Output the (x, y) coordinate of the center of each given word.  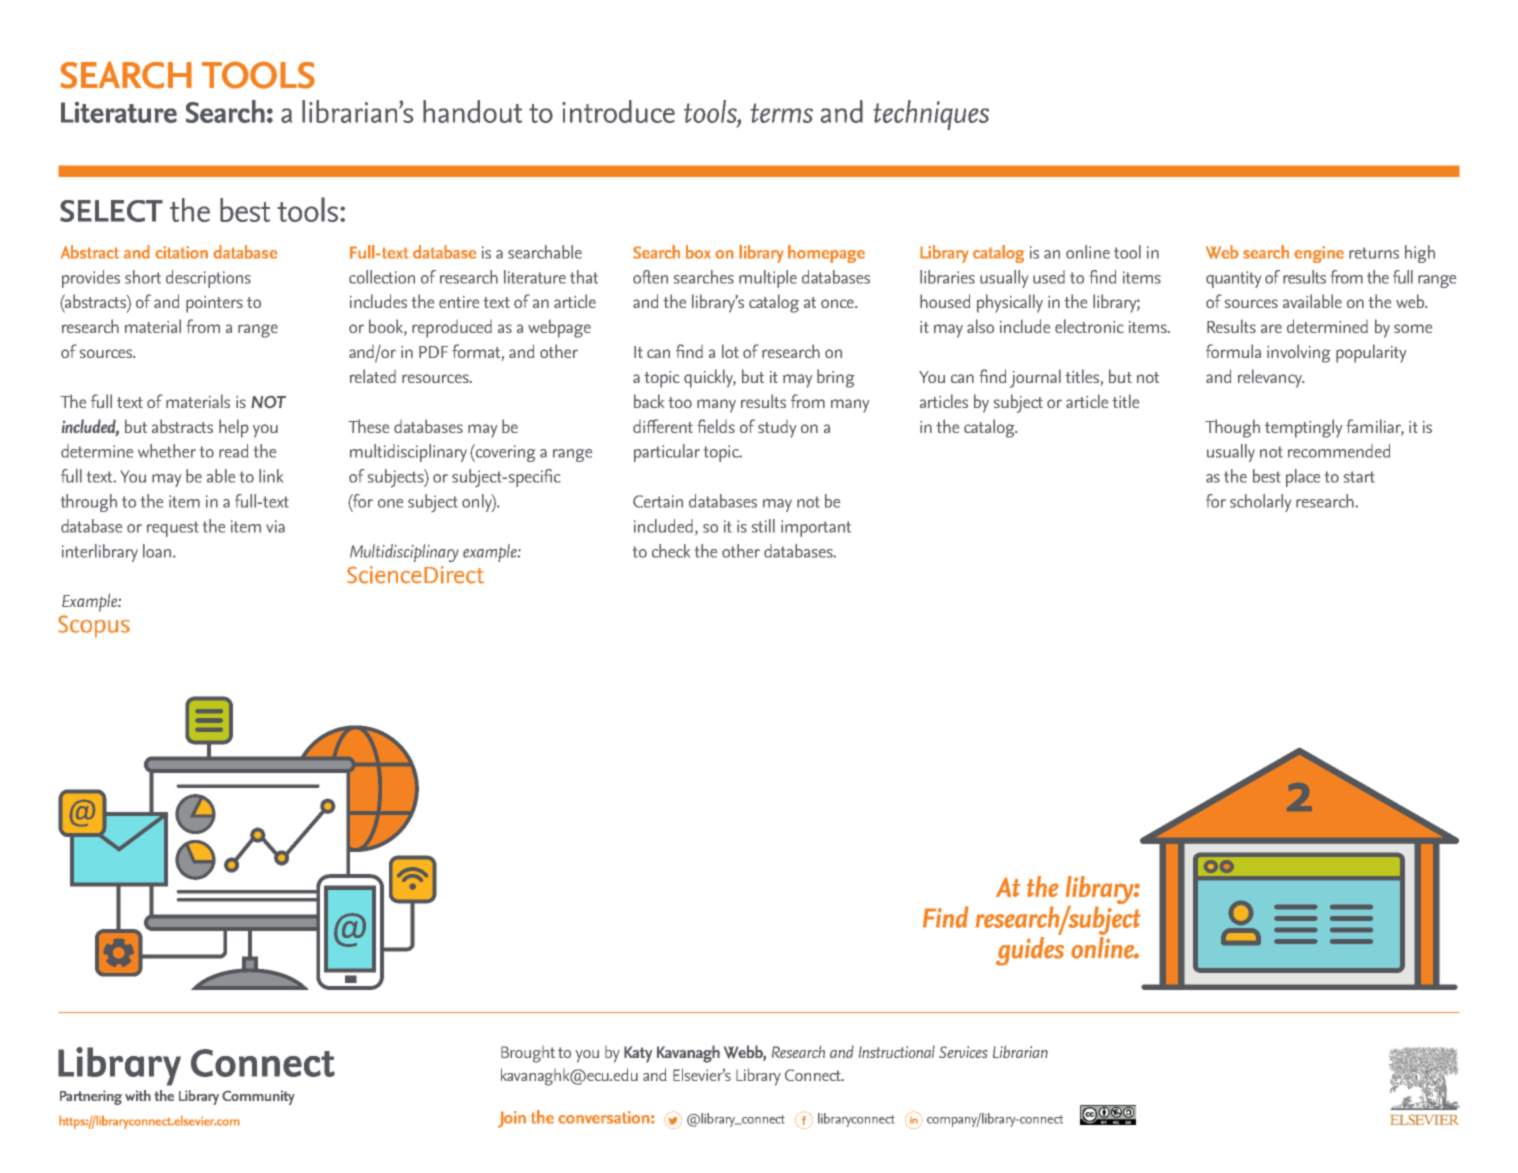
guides (1030, 951)
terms (782, 113)
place (1303, 478)
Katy (638, 1054)
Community (258, 1097)
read (233, 451)
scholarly (1260, 503)
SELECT (111, 211)
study (777, 429)
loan (158, 551)
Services (963, 1052)
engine (1319, 254)
